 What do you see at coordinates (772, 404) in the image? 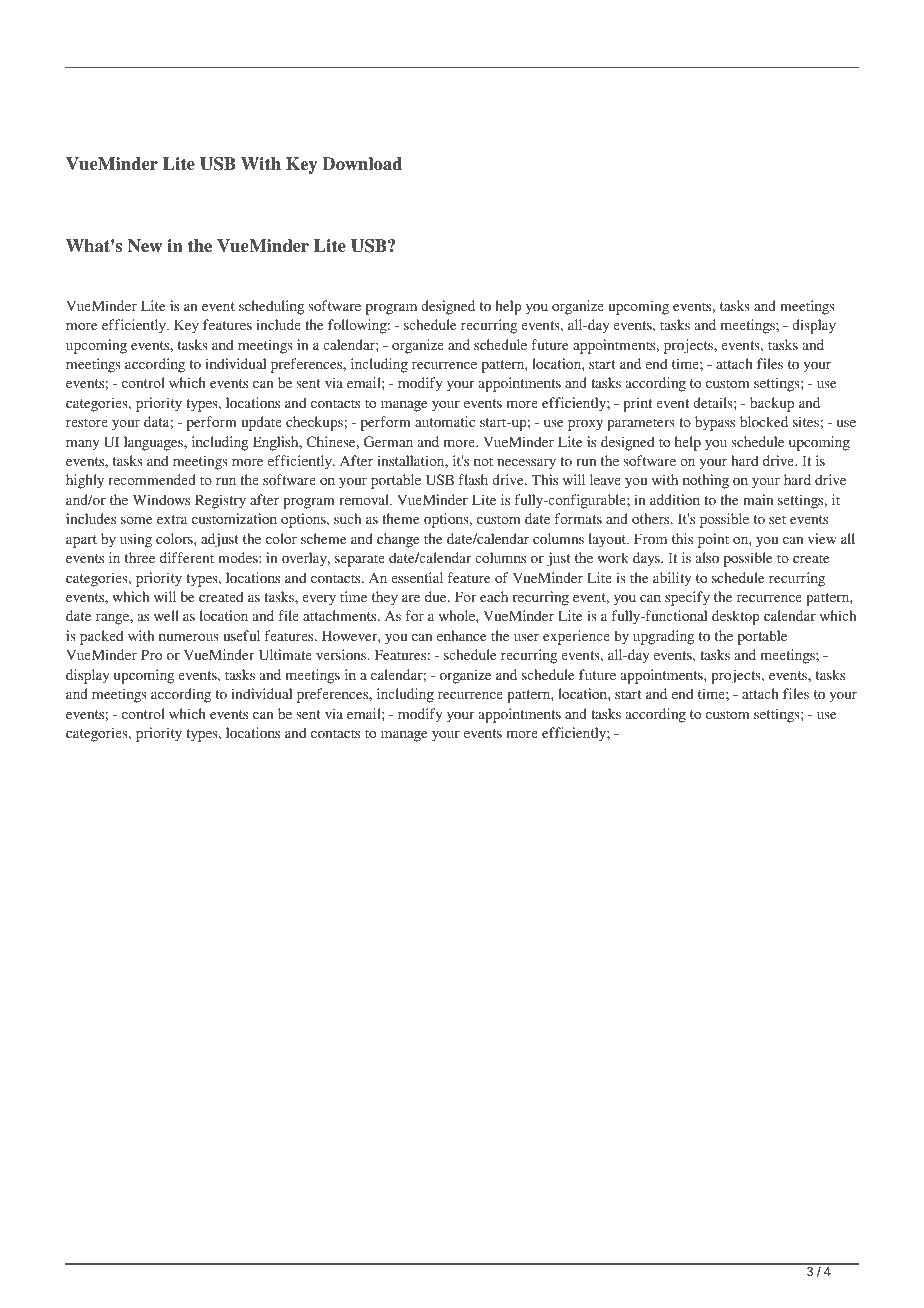
I see `backup` at bounding box center [772, 404].
